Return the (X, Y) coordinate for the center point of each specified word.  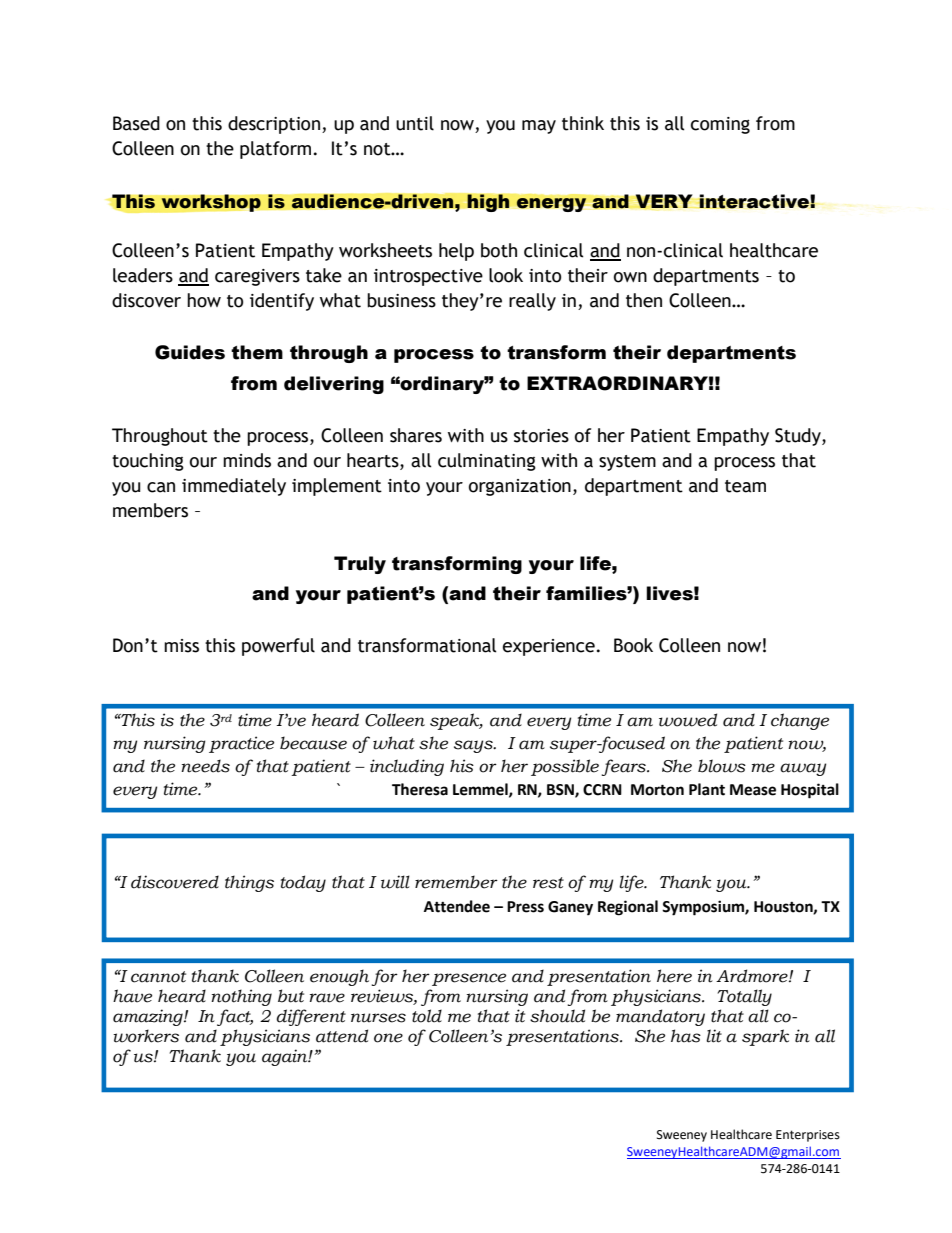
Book (633, 645)
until (415, 123)
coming (720, 125)
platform (275, 150)
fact (235, 1017)
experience (549, 647)
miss (181, 646)
